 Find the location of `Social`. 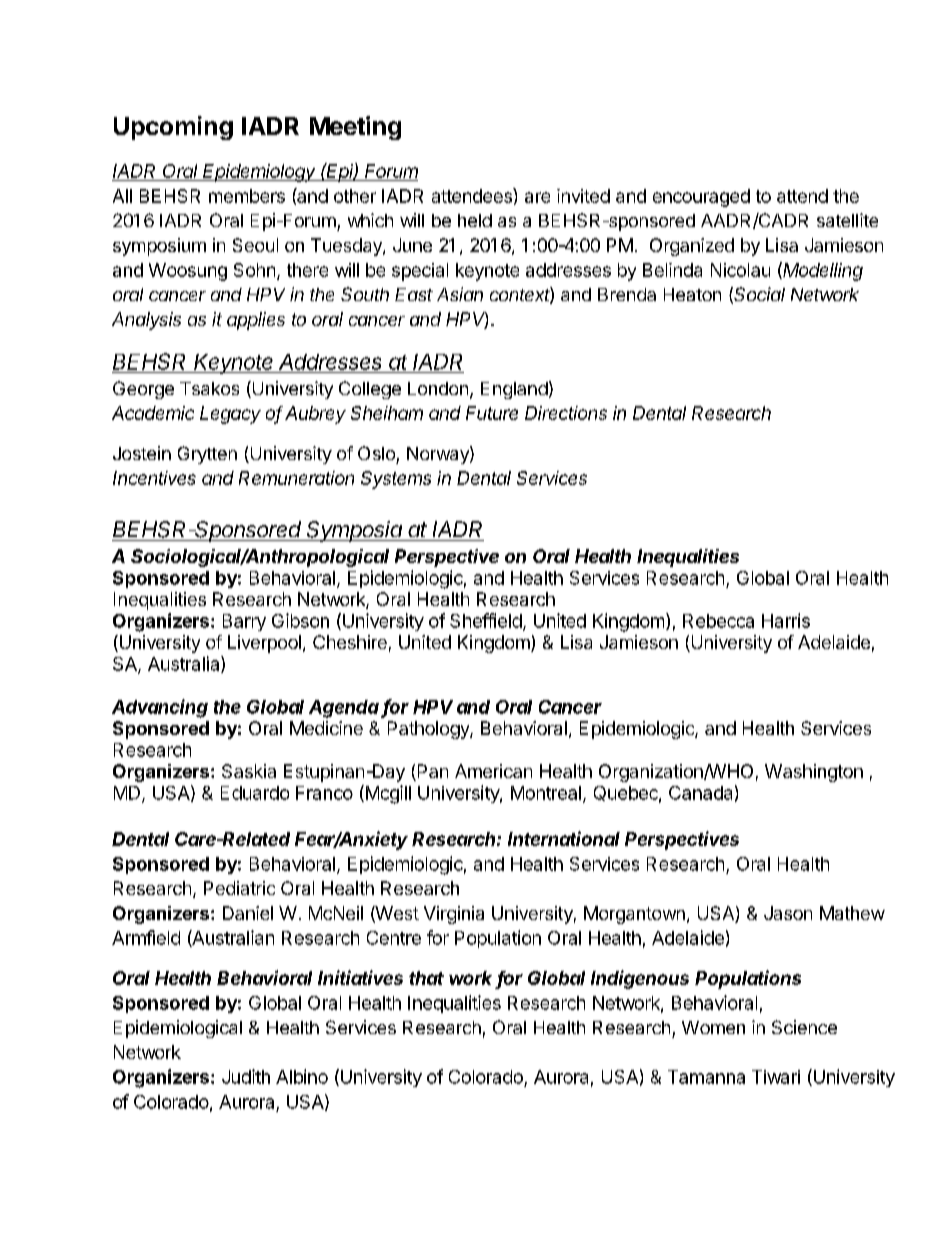

Social is located at coordinates (759, 294).
